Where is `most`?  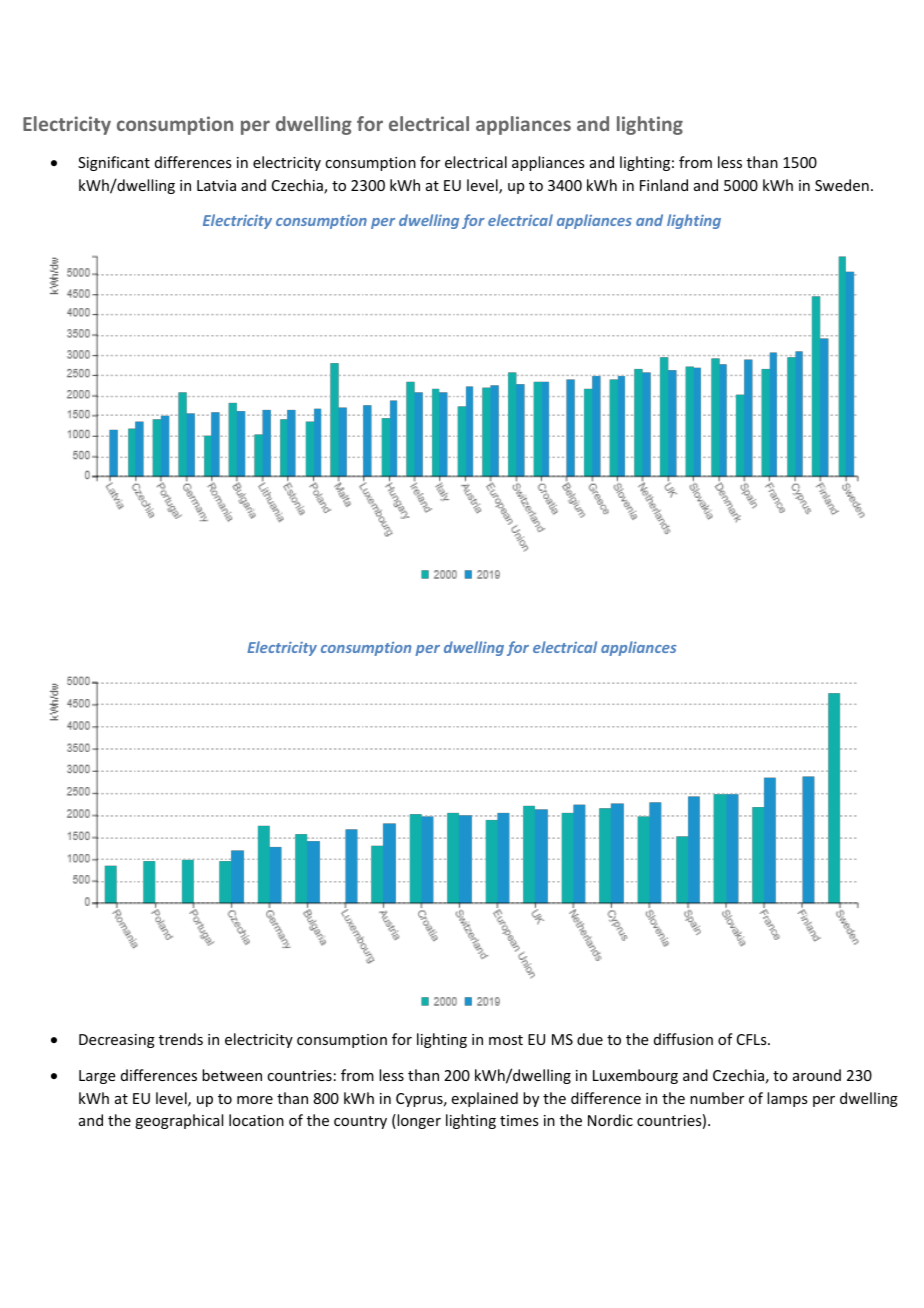
most is located at coordinates (506, 1040).
